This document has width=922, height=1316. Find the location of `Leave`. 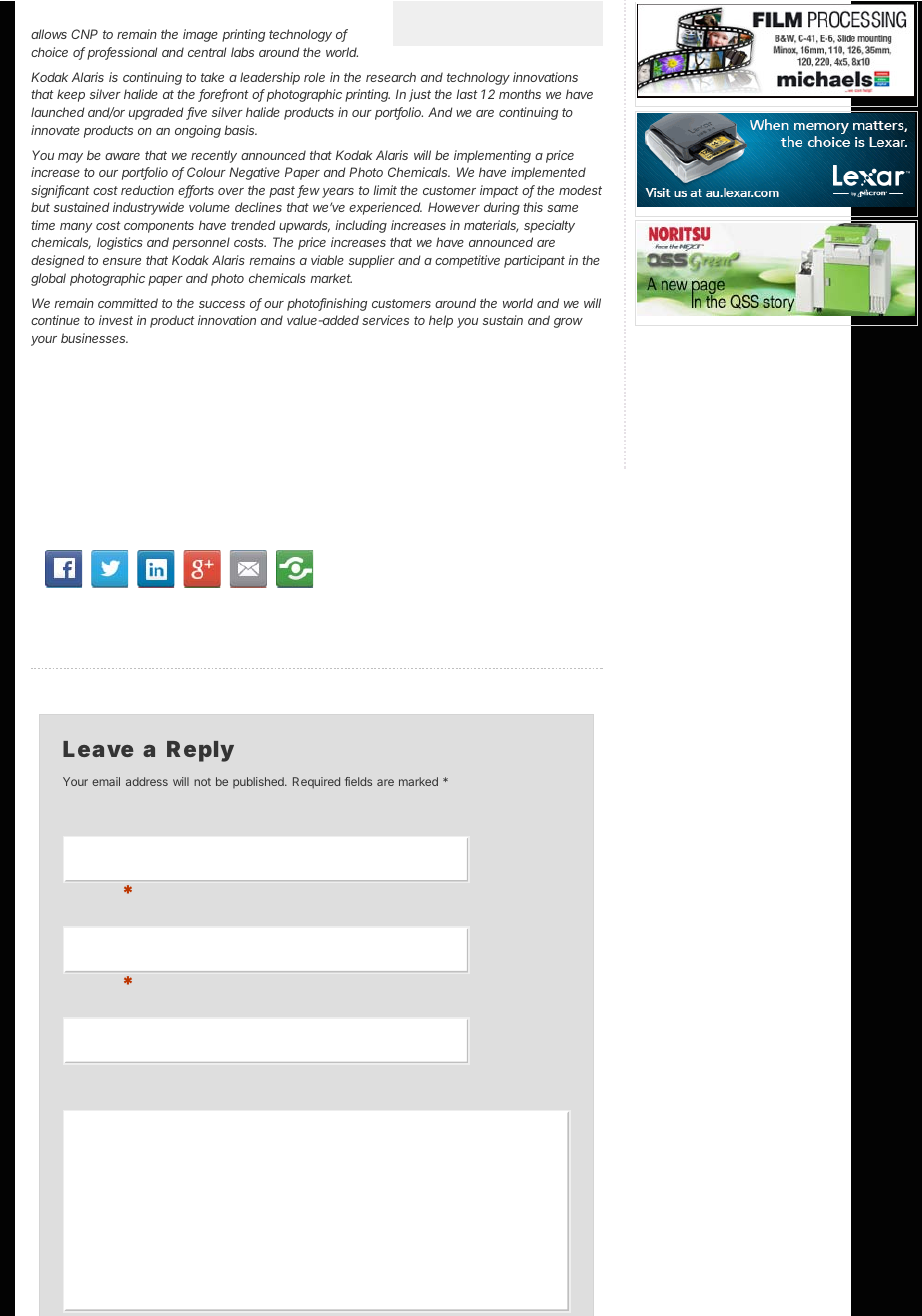

Leave is located at coordinates (98, 749).
